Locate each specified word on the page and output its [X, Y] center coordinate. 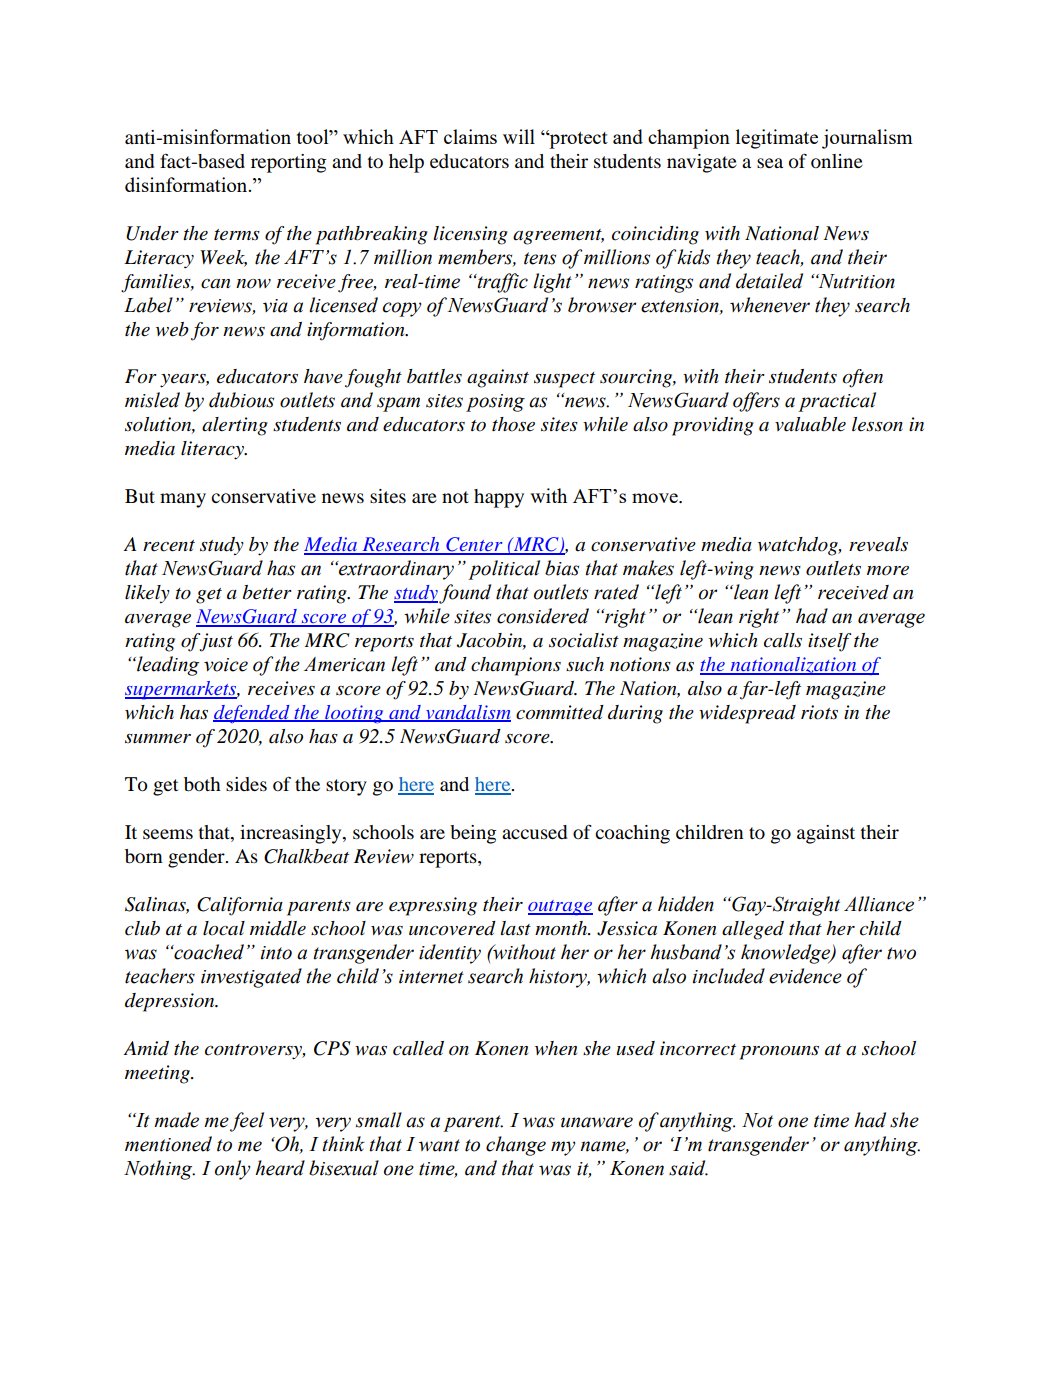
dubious [241, 400]
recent [169, 546]
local [224, 928]
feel [247, 1122]
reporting [288, 163]
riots [819, 712]
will [519, 136]
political [504, 570]
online [837, 161]
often [862, 378]
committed [560, 712]
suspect [564, 380]
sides [246, 784]
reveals [878, 544]
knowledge [786, 954]
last [516, 928]
